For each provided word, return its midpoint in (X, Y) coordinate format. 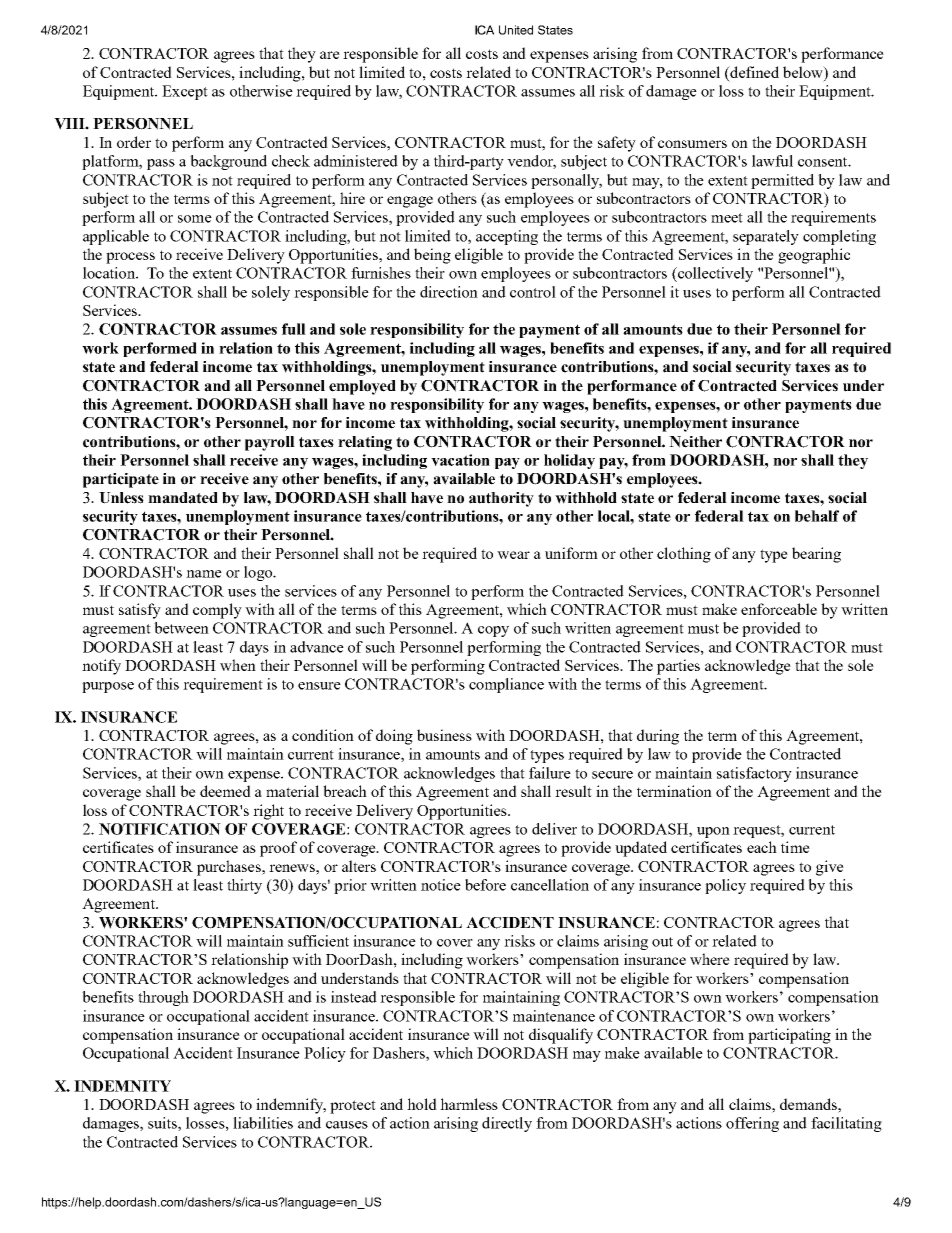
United (516, 30)
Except (185, 92)
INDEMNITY (122, 1086)
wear (513, 555)
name (204, 574)
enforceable (779, 609)
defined (753, 73)
